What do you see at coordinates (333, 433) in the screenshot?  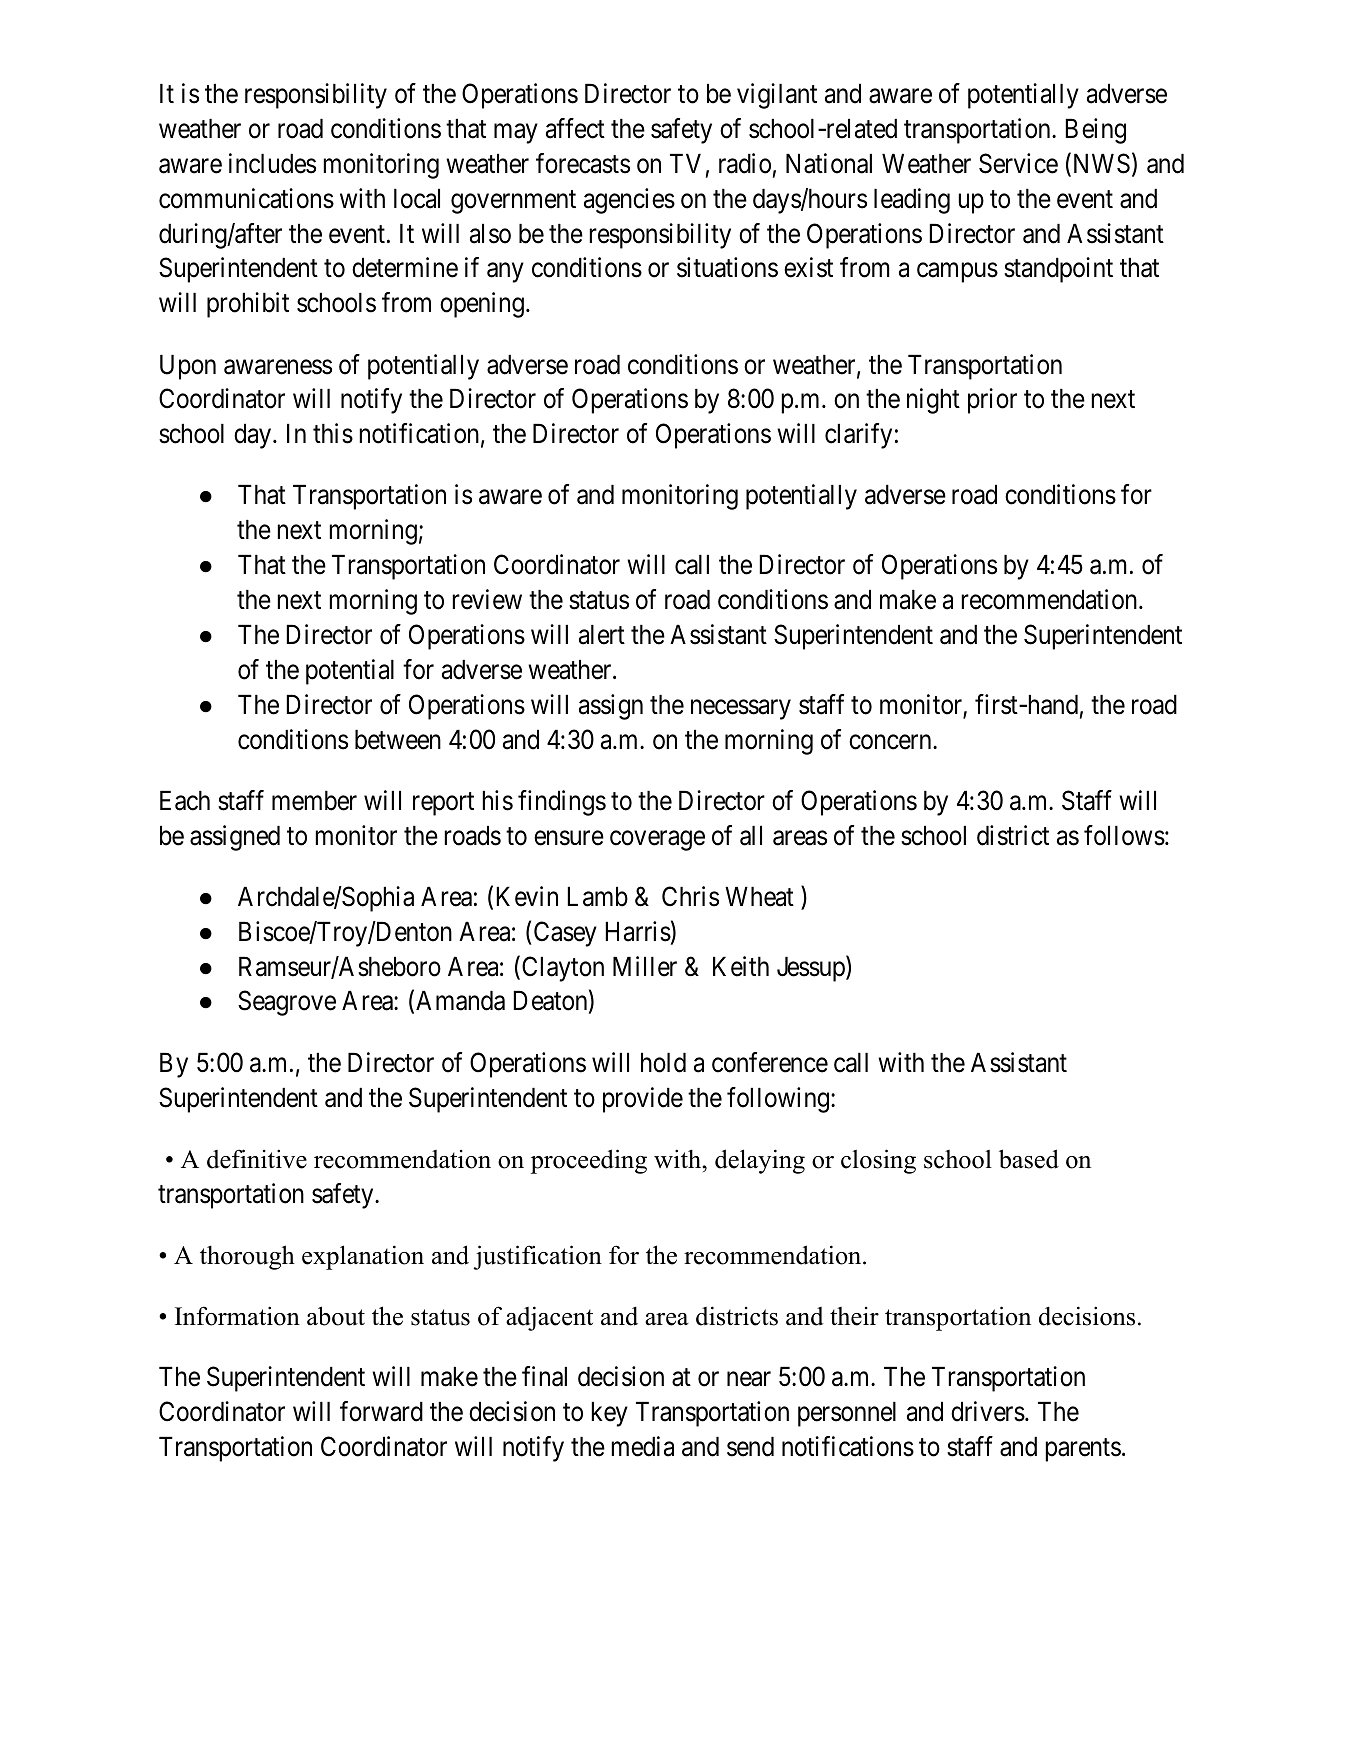 I see `this` at bounding box center [333, 433].
